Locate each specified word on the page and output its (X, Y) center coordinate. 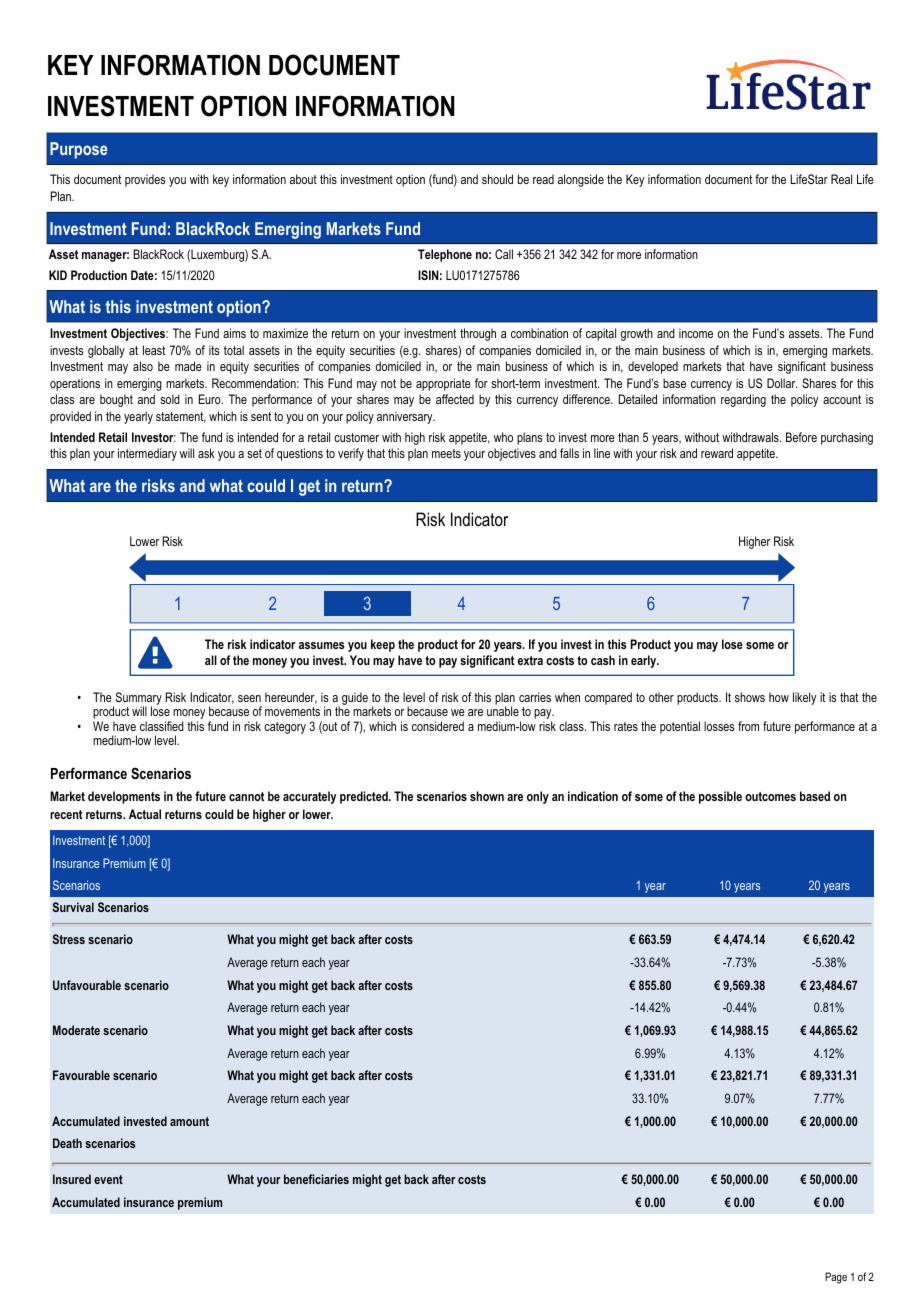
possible (720, 797)
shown (487, 796)
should (497, 179)
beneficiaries (316, 1179)
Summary (137, 699)
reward (717, 453)
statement (181, 417)
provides (145, 180)
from (748, 726)
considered (438, 726)
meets (446, 453)
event (108, 1179)
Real (841, 179)
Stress (68, 939)
